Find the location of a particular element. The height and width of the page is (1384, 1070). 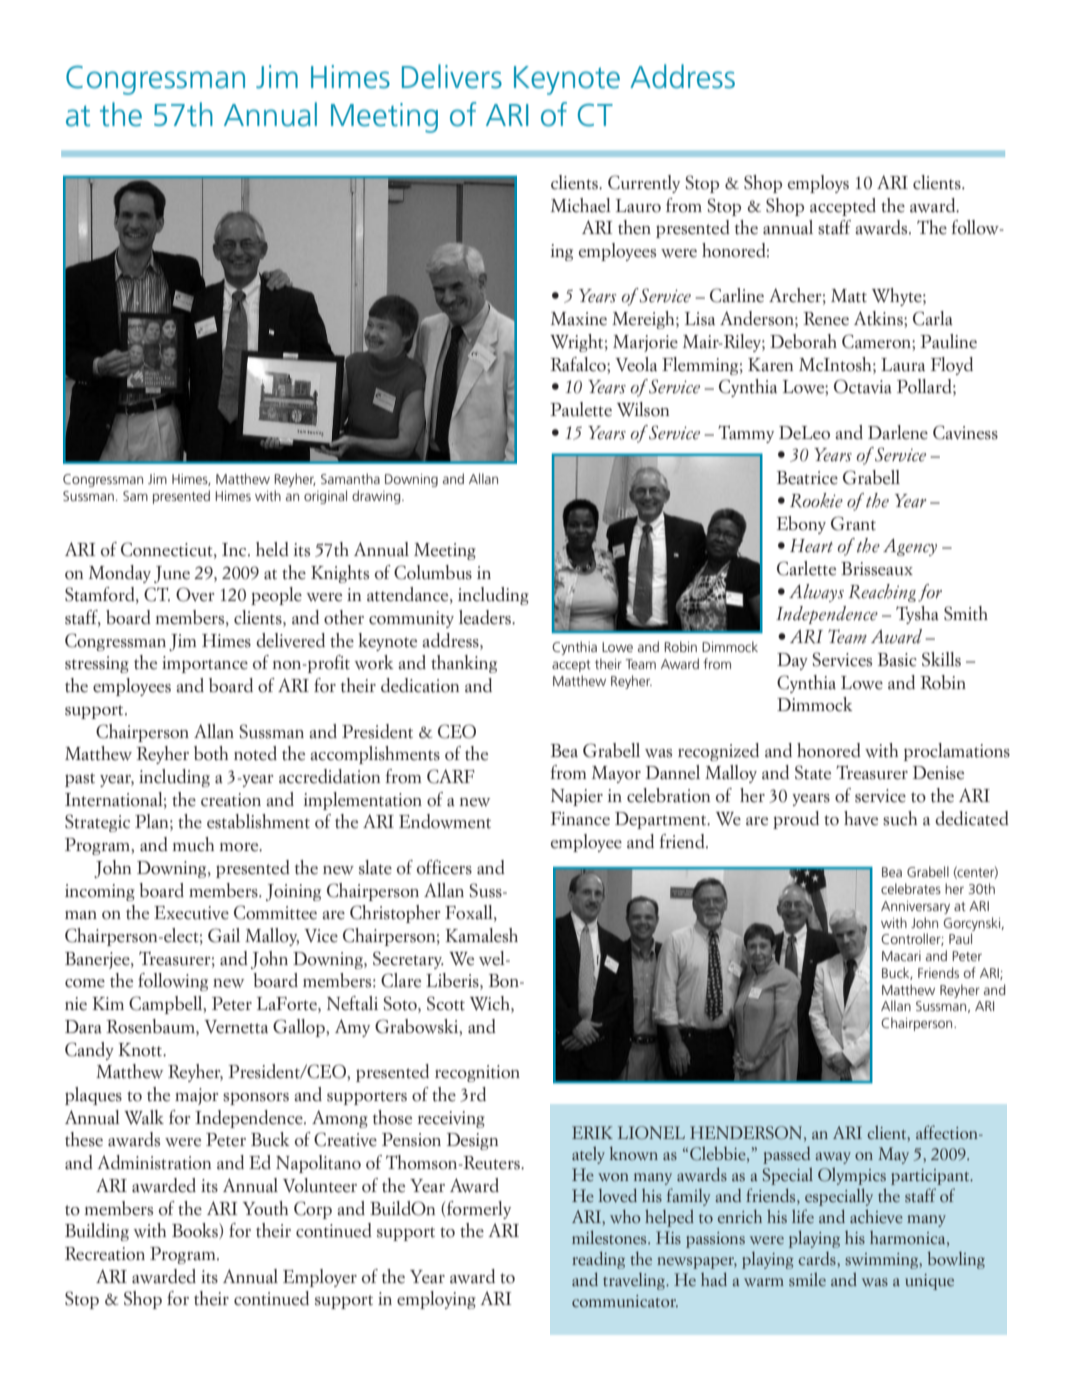

Books is located at coordinates (196, 1231).
